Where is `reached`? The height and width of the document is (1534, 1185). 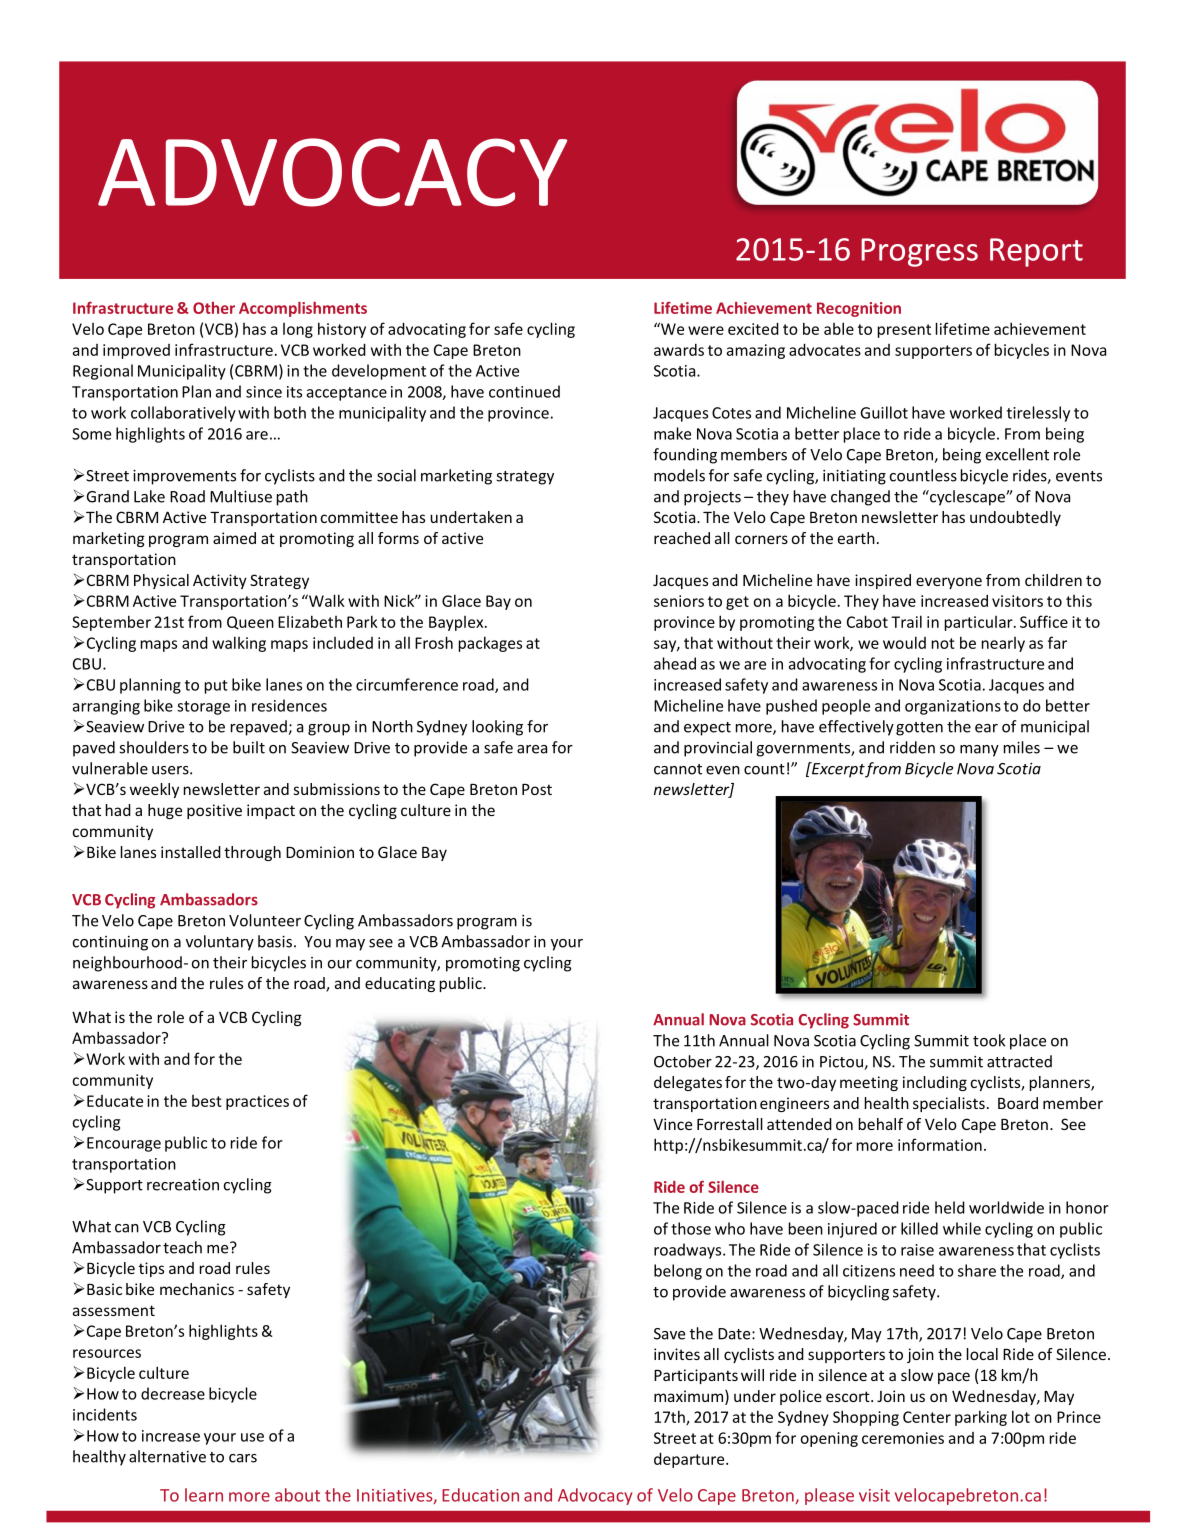
reached is located at coordinates (682, 538).
